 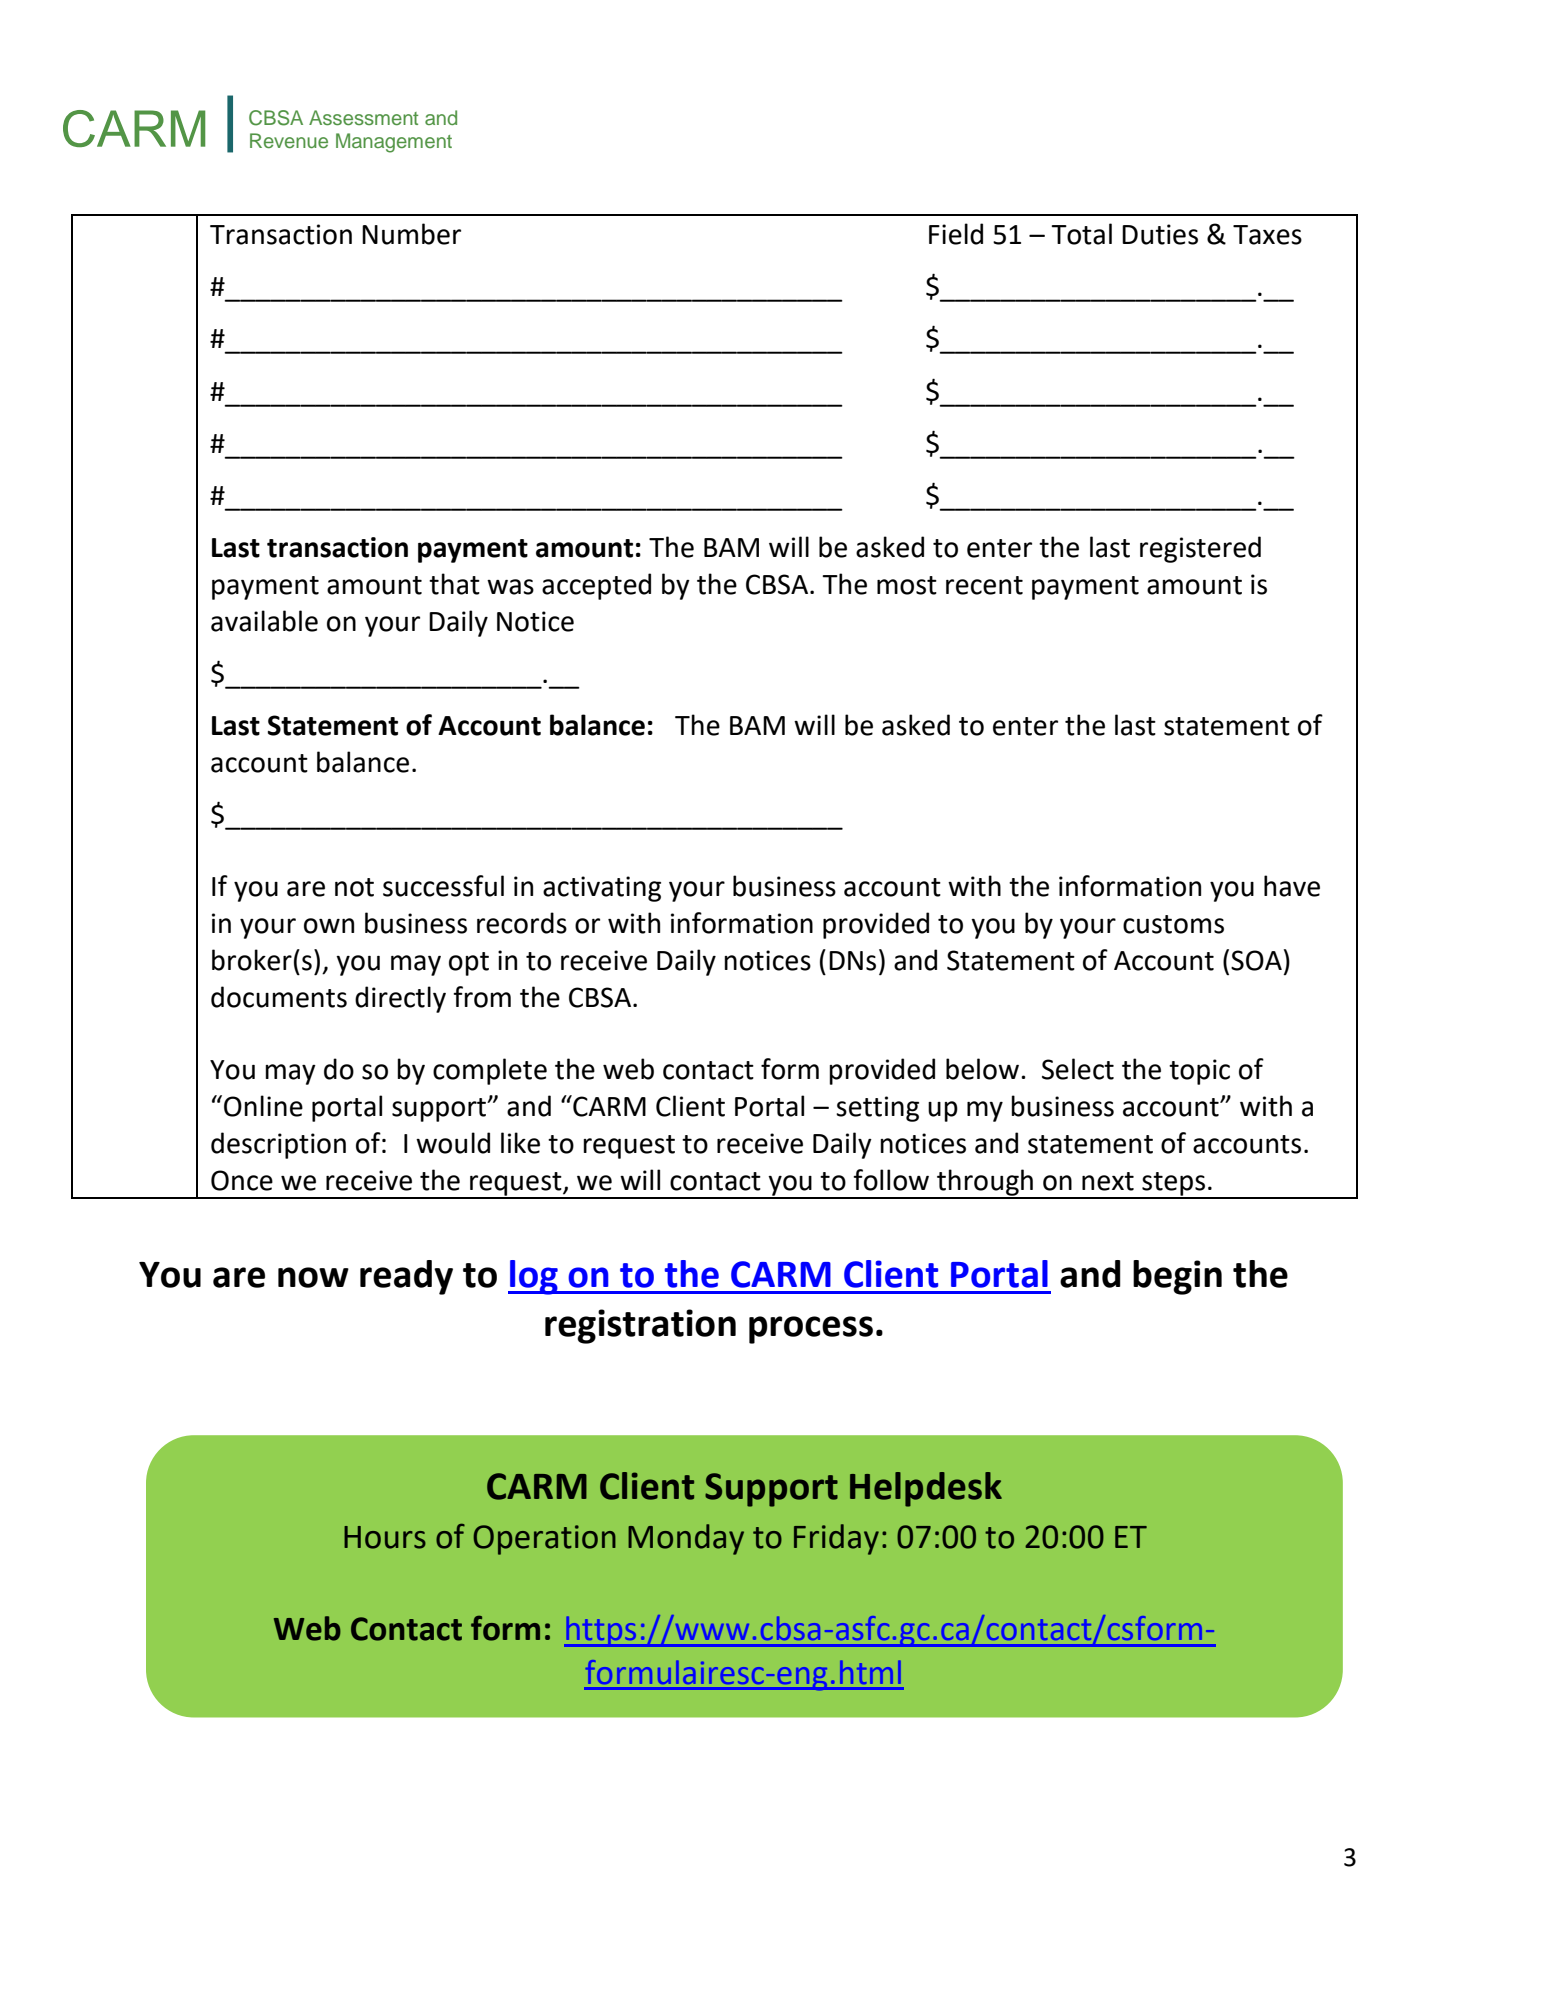 I want to click on customs, so click(x=1173, y=924).
